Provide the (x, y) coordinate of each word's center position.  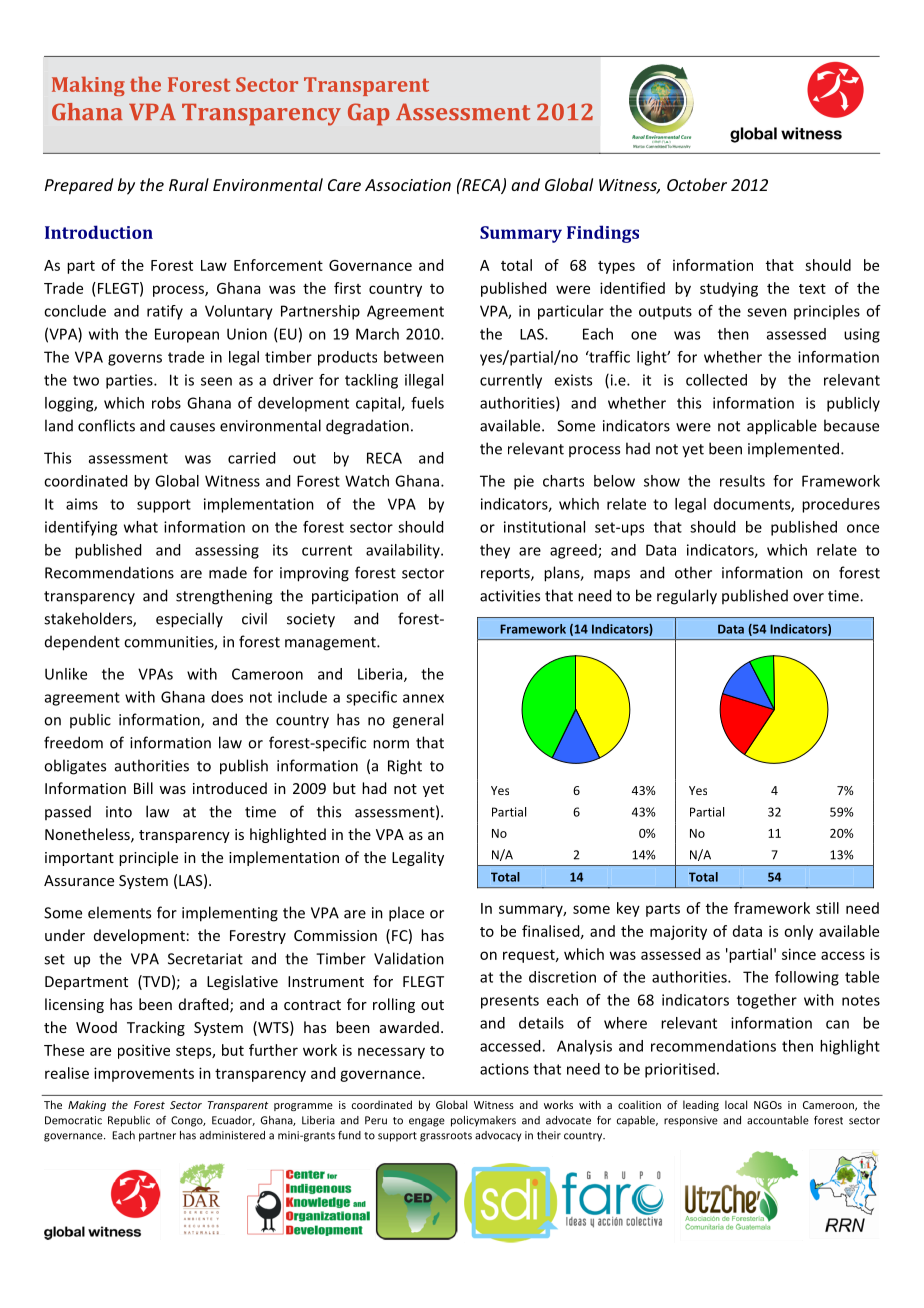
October (697, 184)
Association (408, 185)
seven (767, 312)
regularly (687, 597)
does (227, 697)
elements (119, 912)
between (414, 357)
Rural (189, 184)
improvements (144, 1074)
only (798, 932)
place (406, 914)
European (187, 335)
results (742, 481)
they (495, 551)
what (141, 527)
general (418, 721)
